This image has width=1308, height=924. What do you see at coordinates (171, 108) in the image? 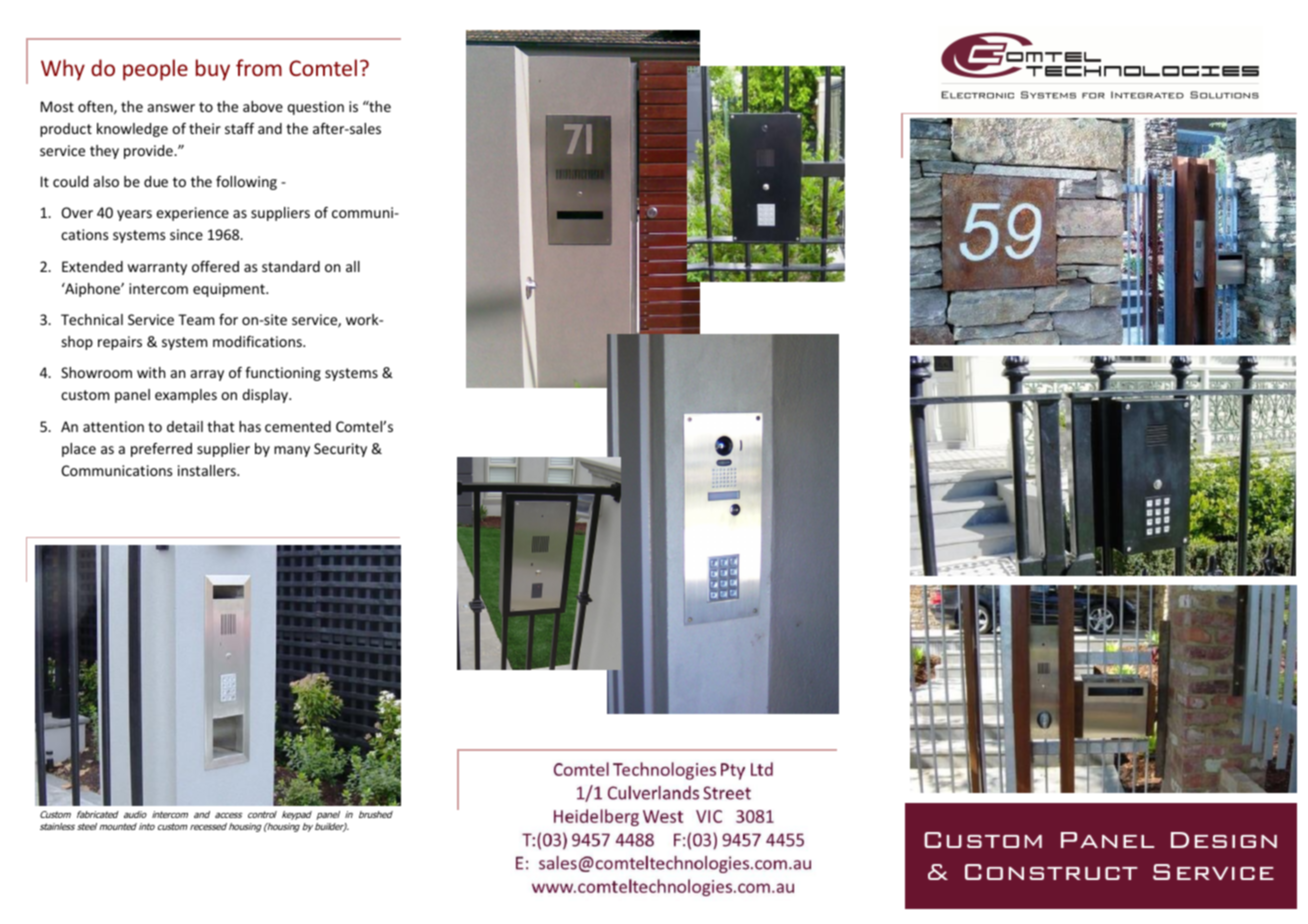
I see `answer` at bounding box center [171, 108].
